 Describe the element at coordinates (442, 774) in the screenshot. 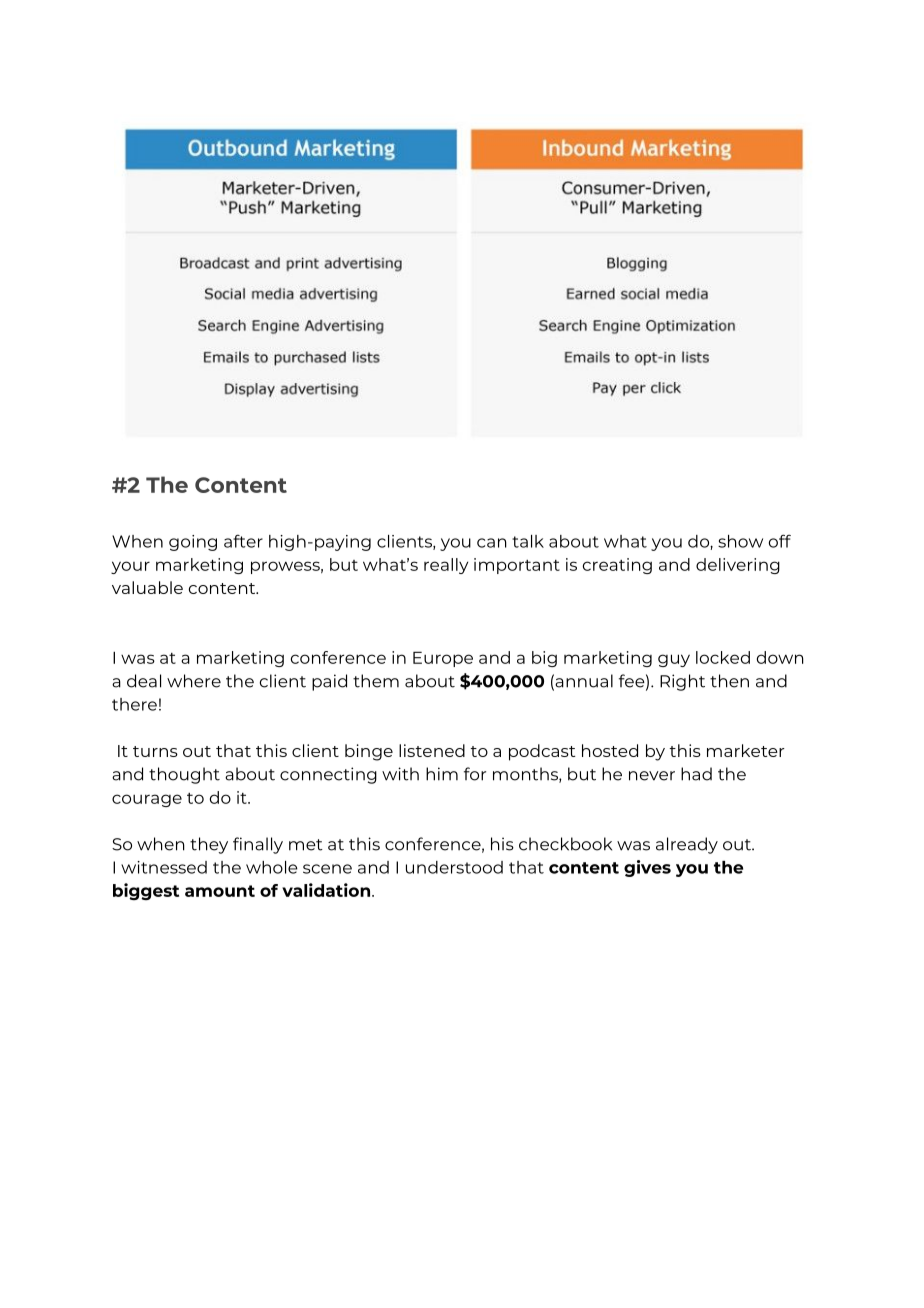

I see `him` at that location.
